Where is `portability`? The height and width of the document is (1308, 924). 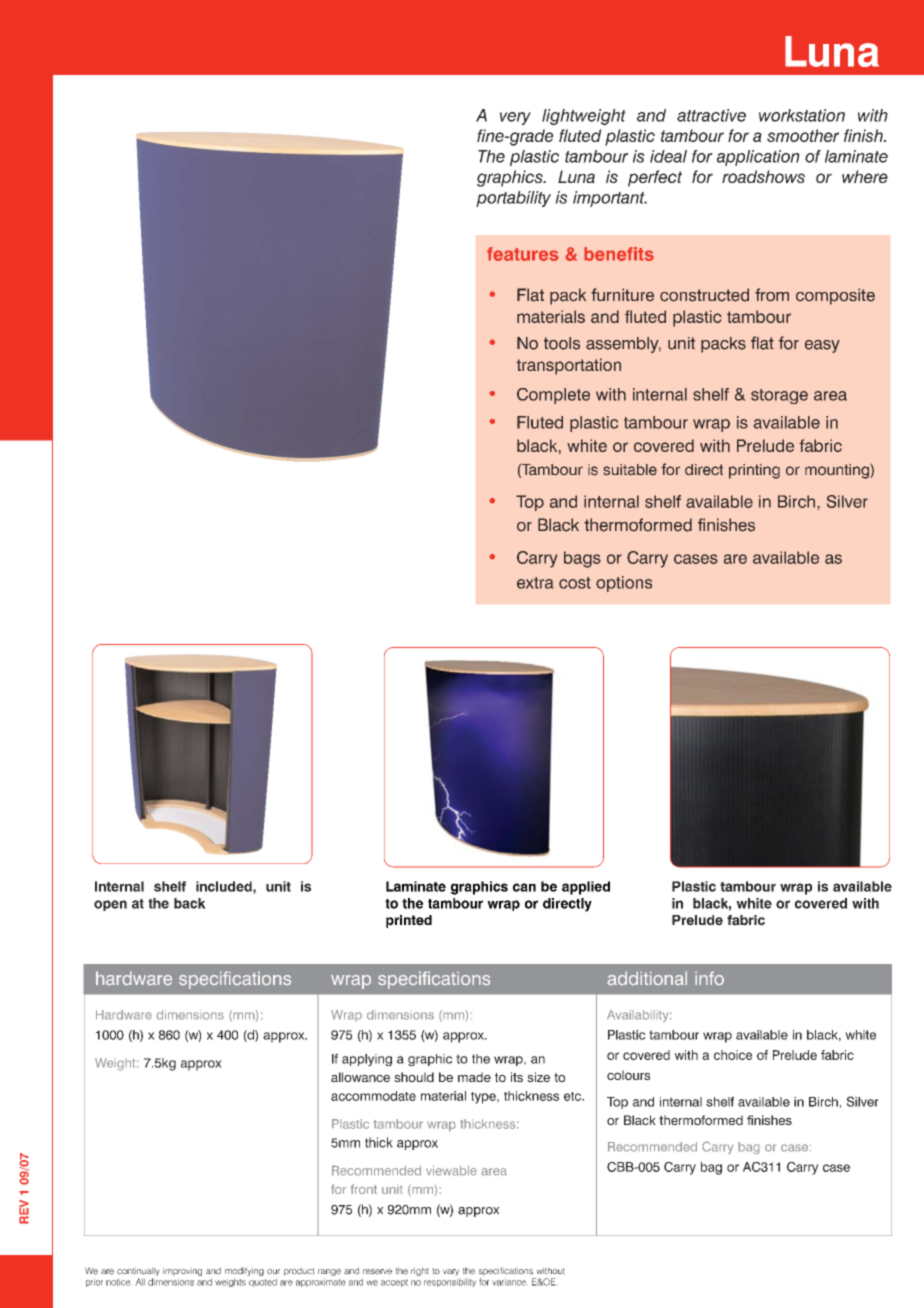
portability is located at coordinates (513, 199).
